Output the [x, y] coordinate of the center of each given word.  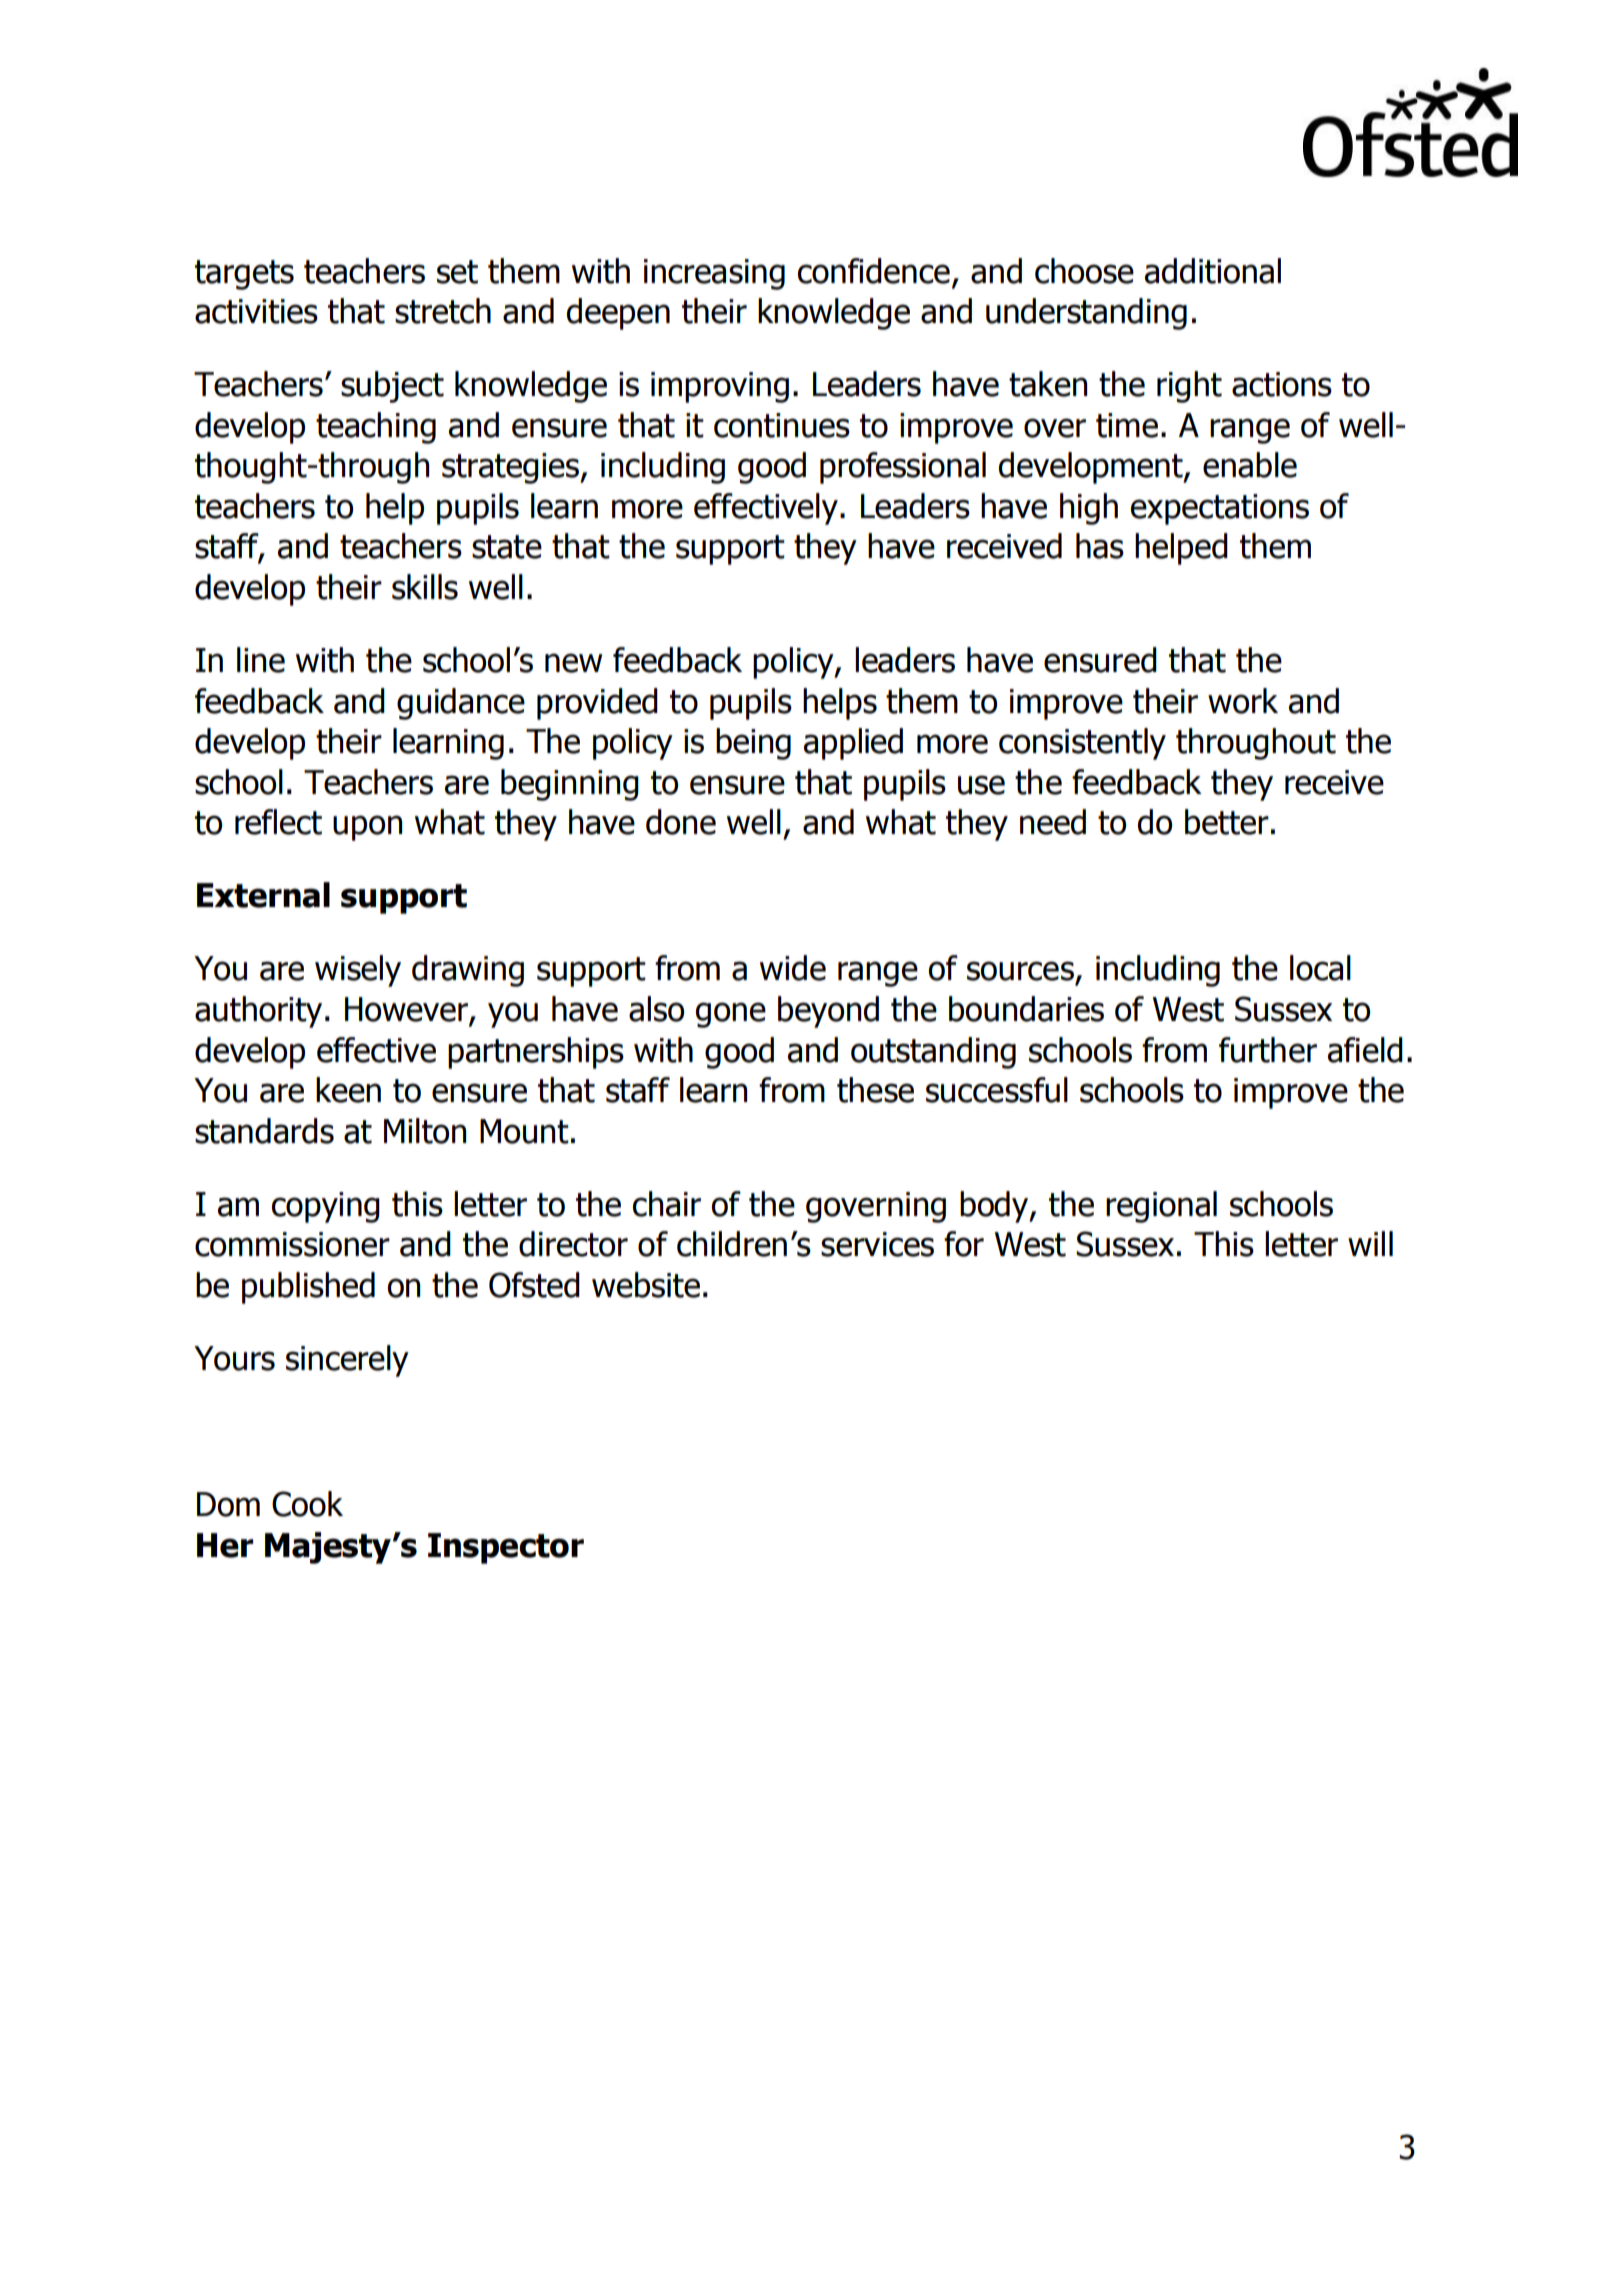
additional [1213, 271]
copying [326, 1207]
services [877, 1244]
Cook [307, 1504]
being [753, 744]
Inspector [506, 1548]
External [263, 895]
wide [793, 968]
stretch [443, 311]
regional [1161, 1207]
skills [425, 587]
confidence [874, 271]
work [1243, 701]
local [1320, 968]
